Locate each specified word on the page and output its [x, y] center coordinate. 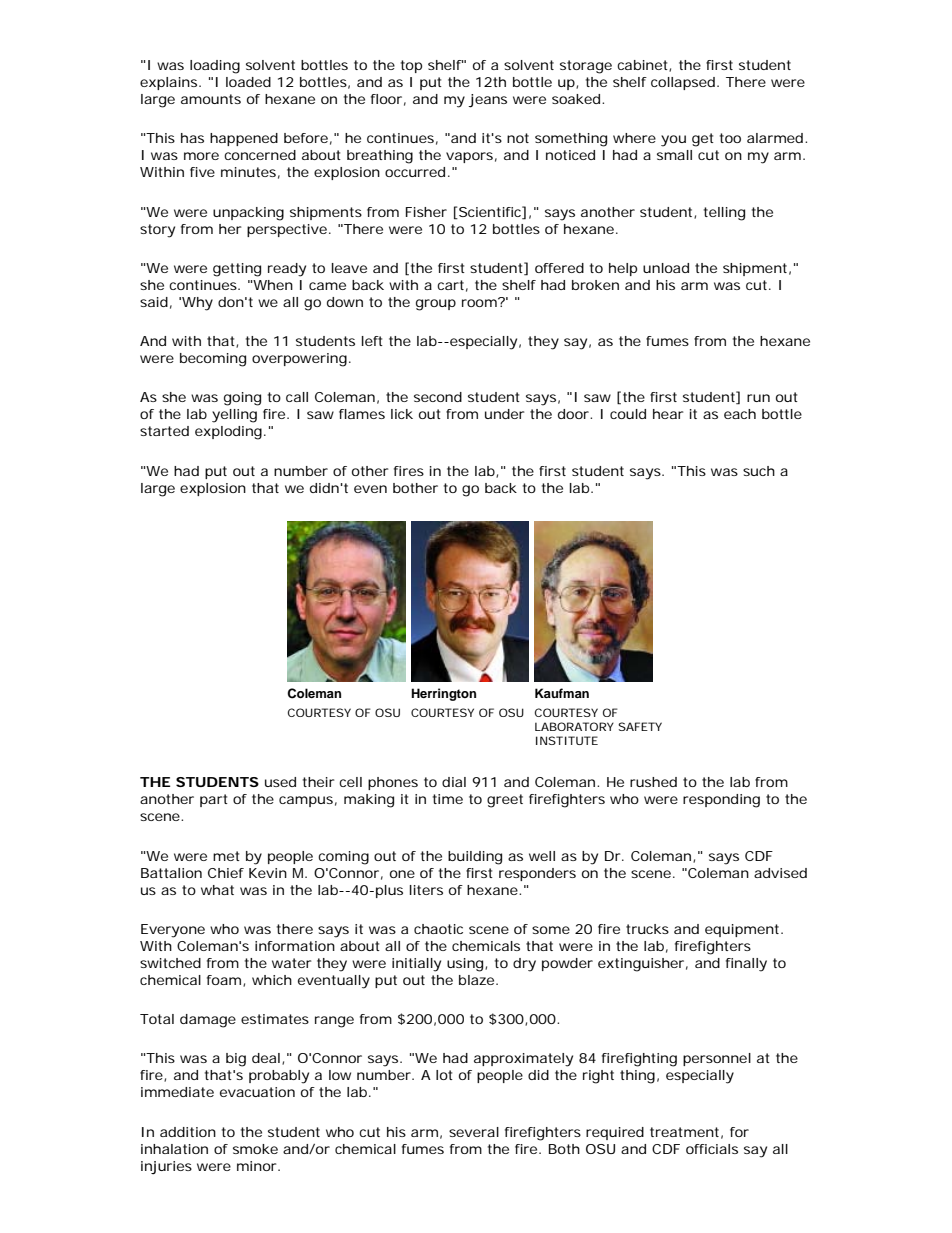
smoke [255, 1149]
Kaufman [562, 693]
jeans [487, 101]
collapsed [683, 83]
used [280, 782]
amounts [211, 99]
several [474, 1132]
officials [712, 1149]
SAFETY [640, 726]
